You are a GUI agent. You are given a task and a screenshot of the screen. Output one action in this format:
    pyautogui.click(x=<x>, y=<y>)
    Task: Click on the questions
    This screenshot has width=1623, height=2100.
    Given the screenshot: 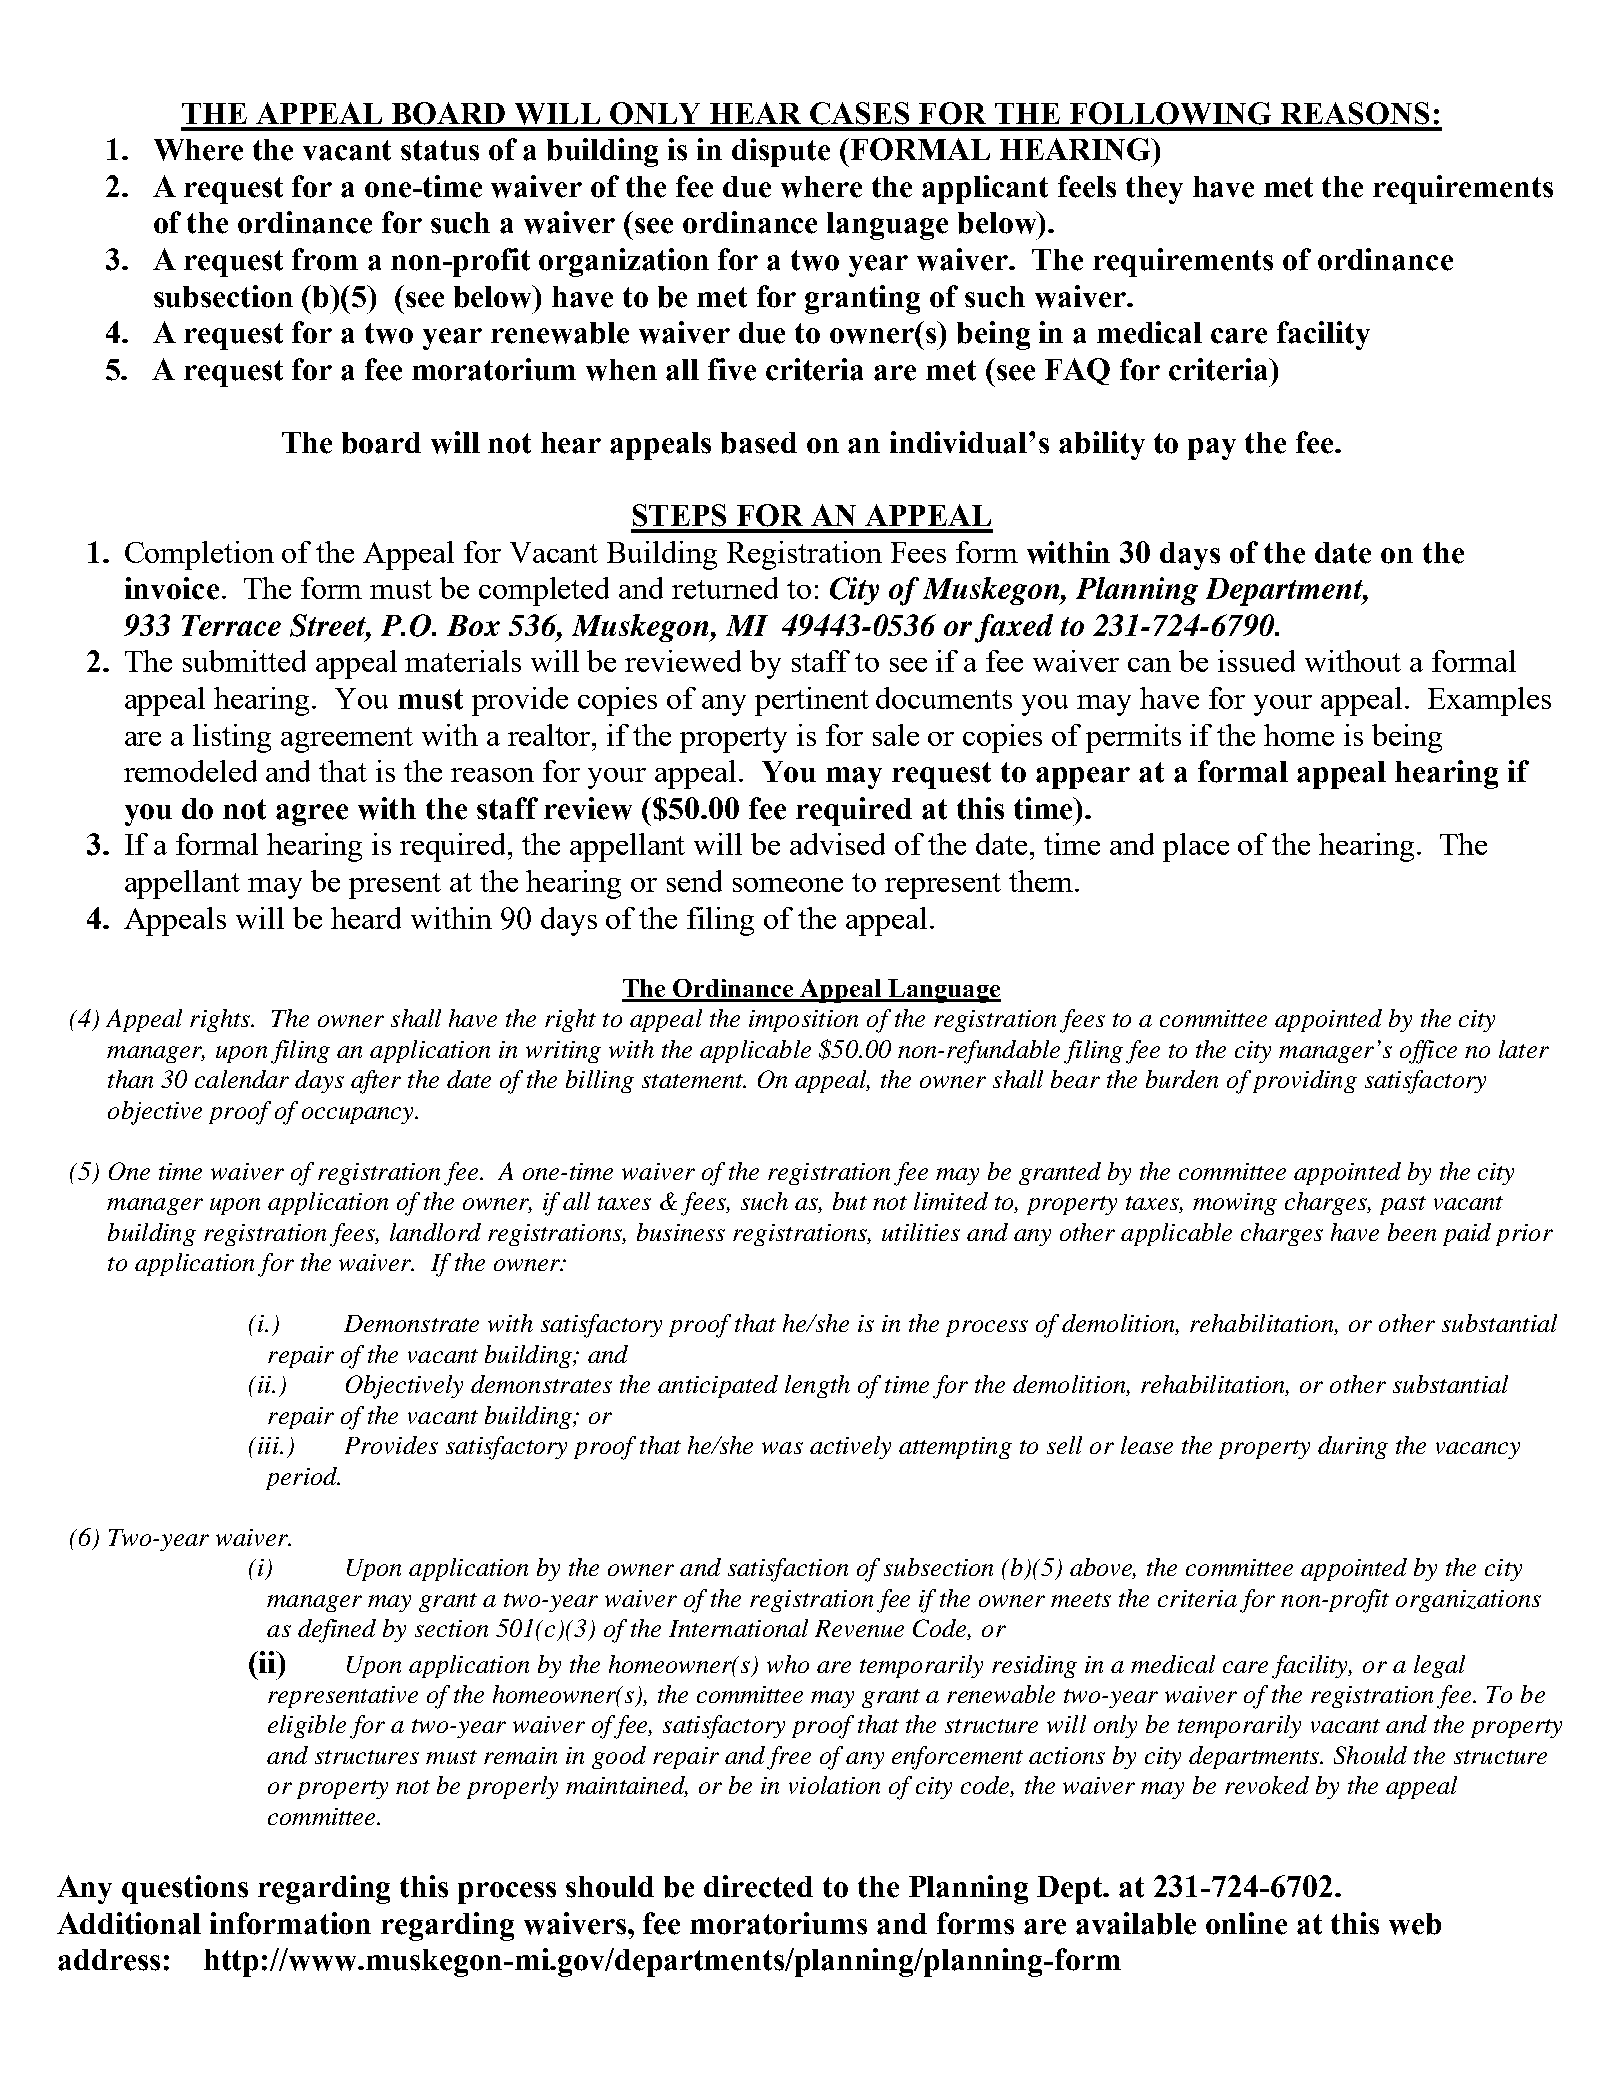 What is the action you would take?
    pyautogui.click(x=185, y=1889)
